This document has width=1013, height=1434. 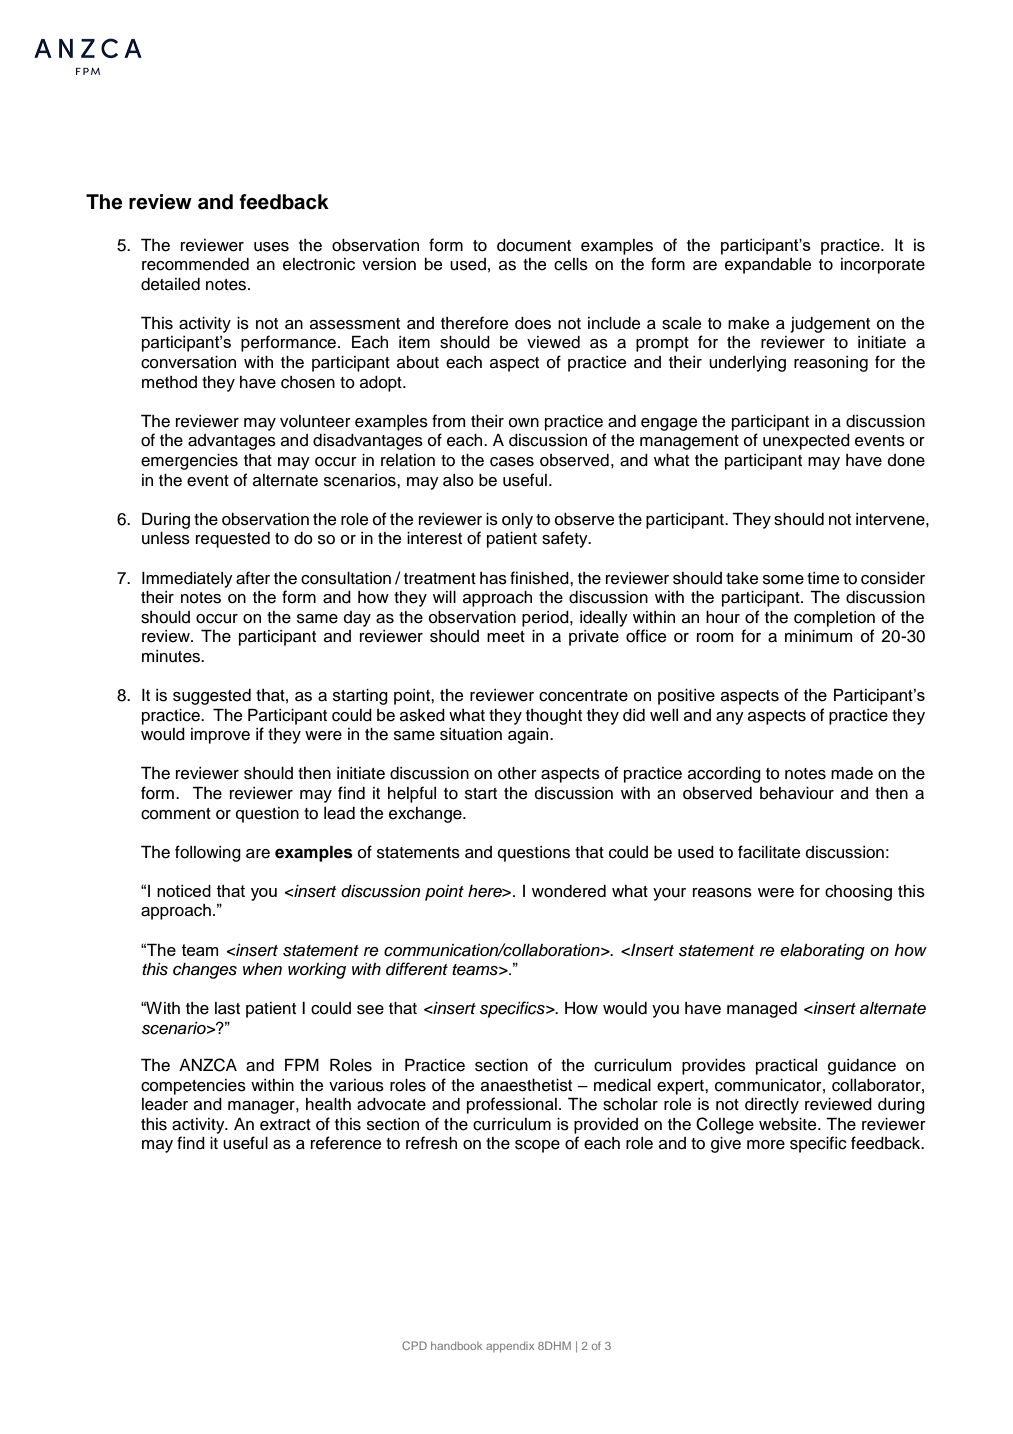 I want to click on FPM, so click(x=302, y=1064).
